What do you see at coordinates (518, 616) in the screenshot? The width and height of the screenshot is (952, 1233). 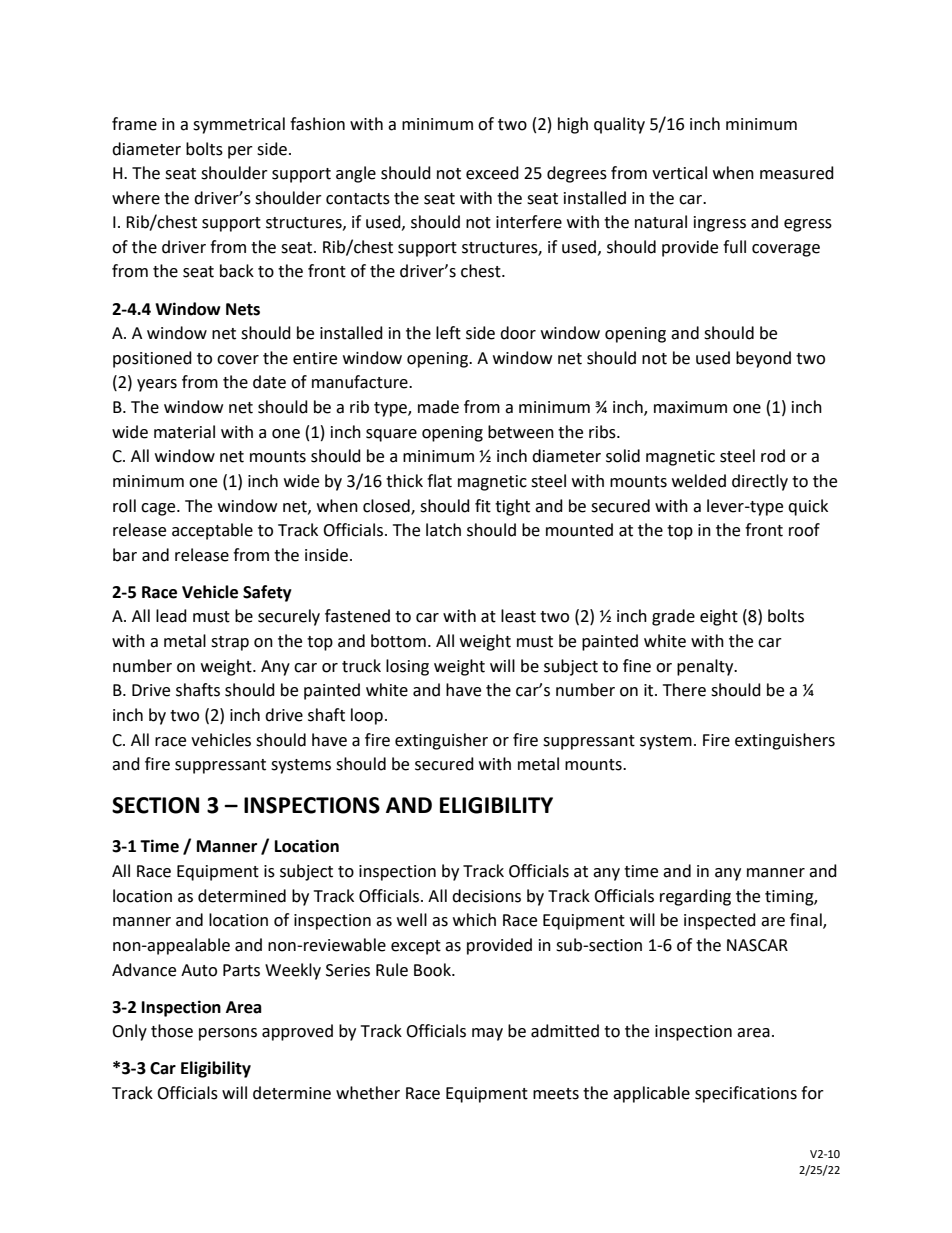 I see `least` at bounding box center [518, 616].
